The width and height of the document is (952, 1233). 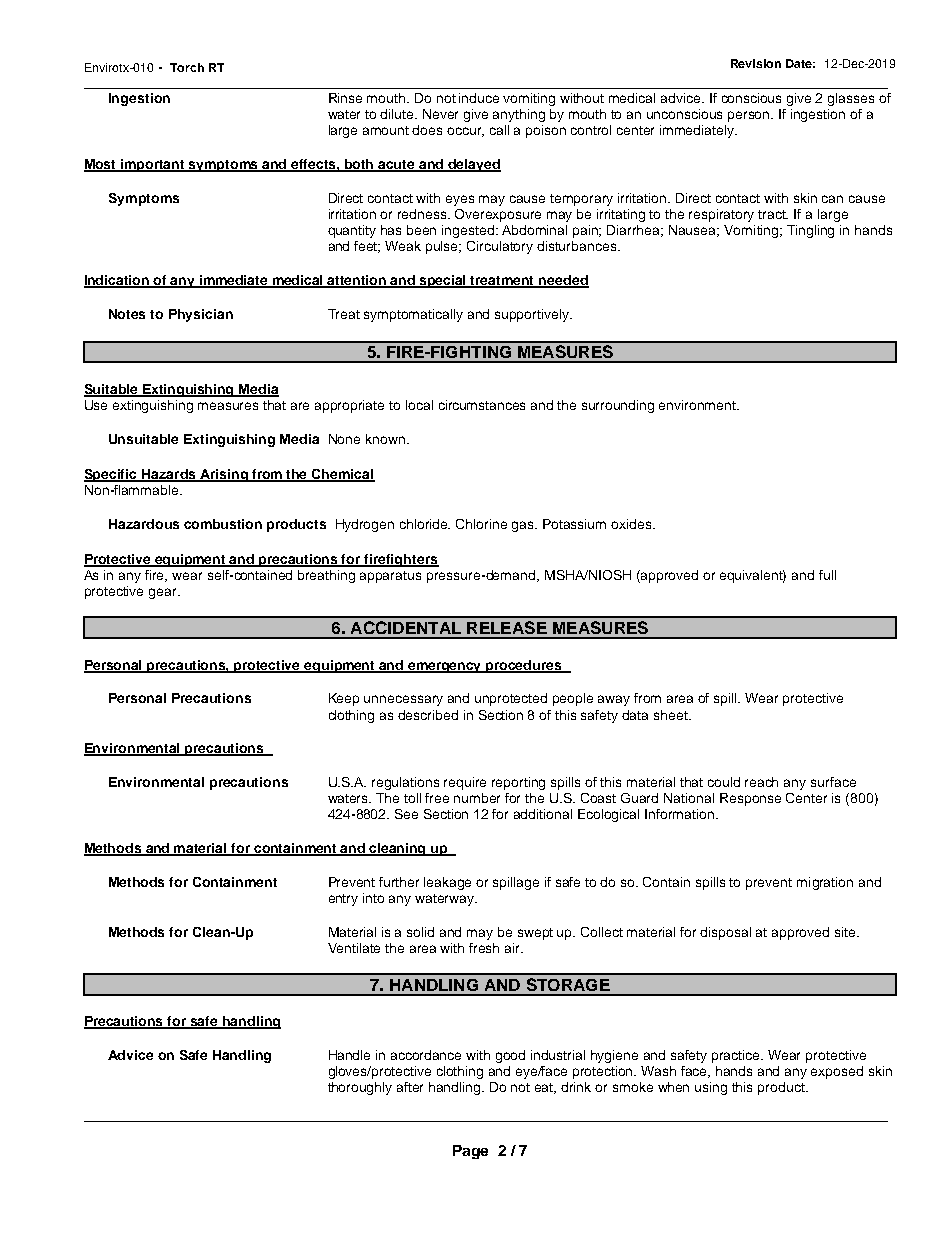 What do you see at coordinates (756, 63) in the document?
I see `Revision` at bounding box center [756, 63].
